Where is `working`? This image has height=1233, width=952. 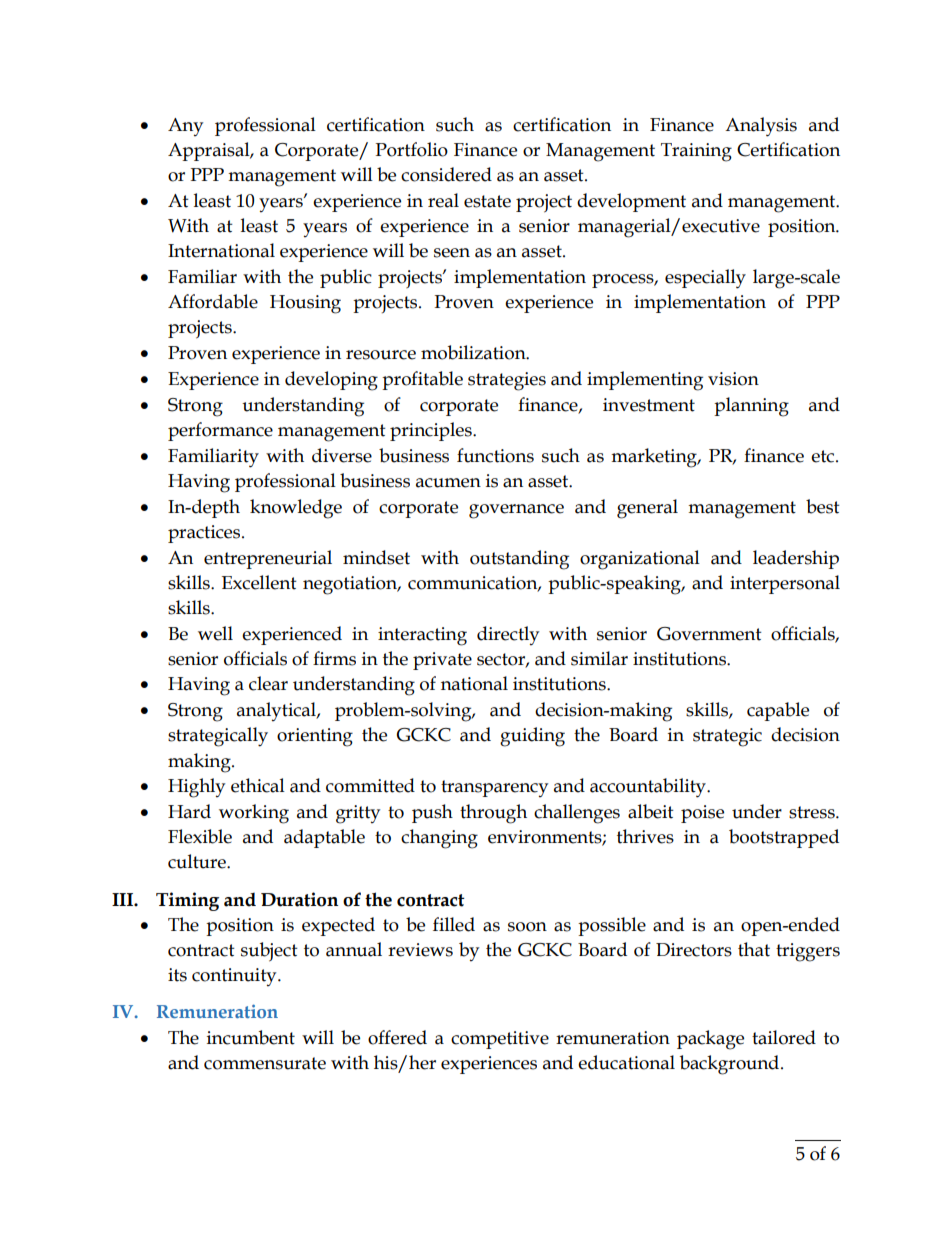 working is located at coordinates (254, 814).
